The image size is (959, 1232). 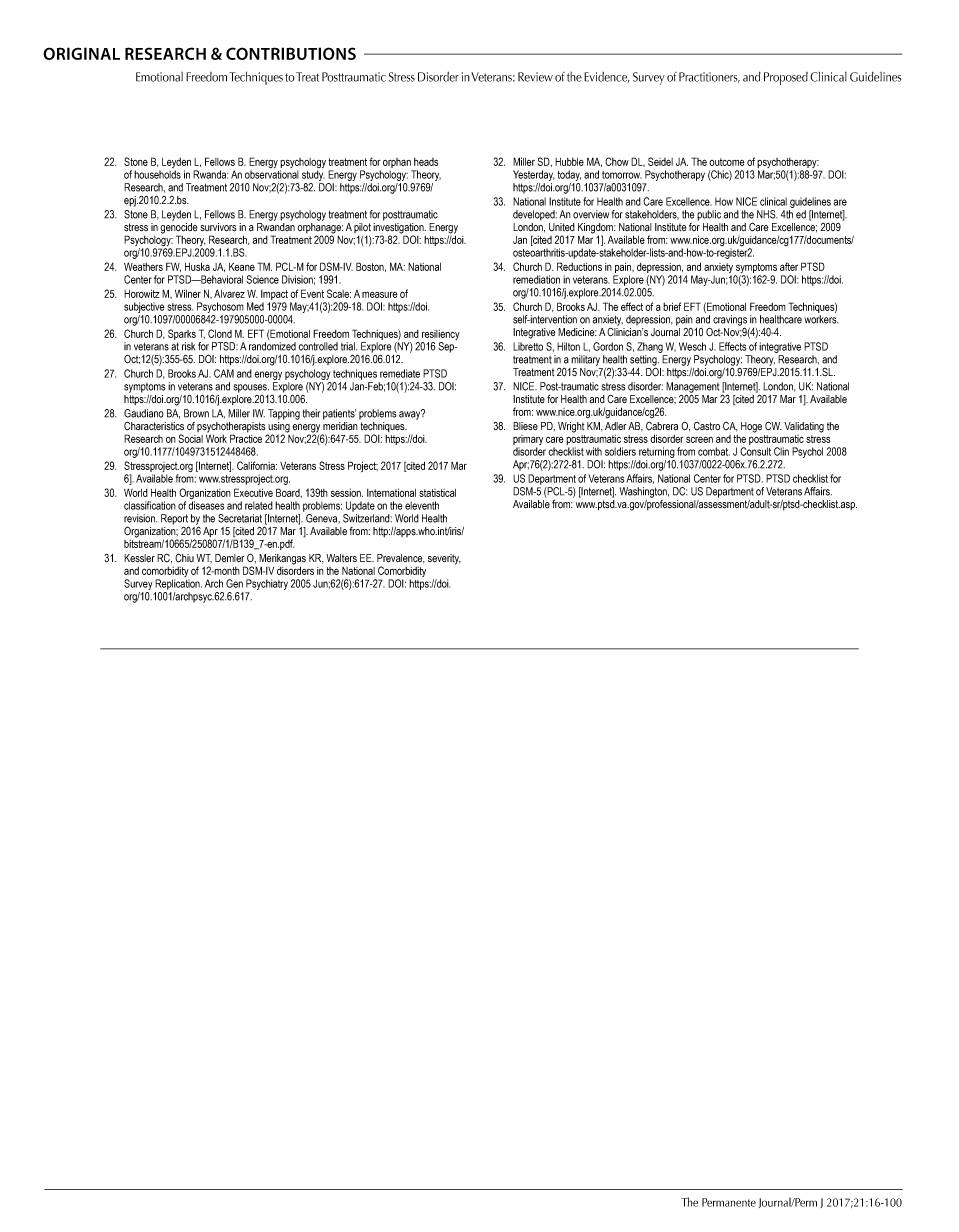 I want to click on subjective, so click(x=144, y=307).
